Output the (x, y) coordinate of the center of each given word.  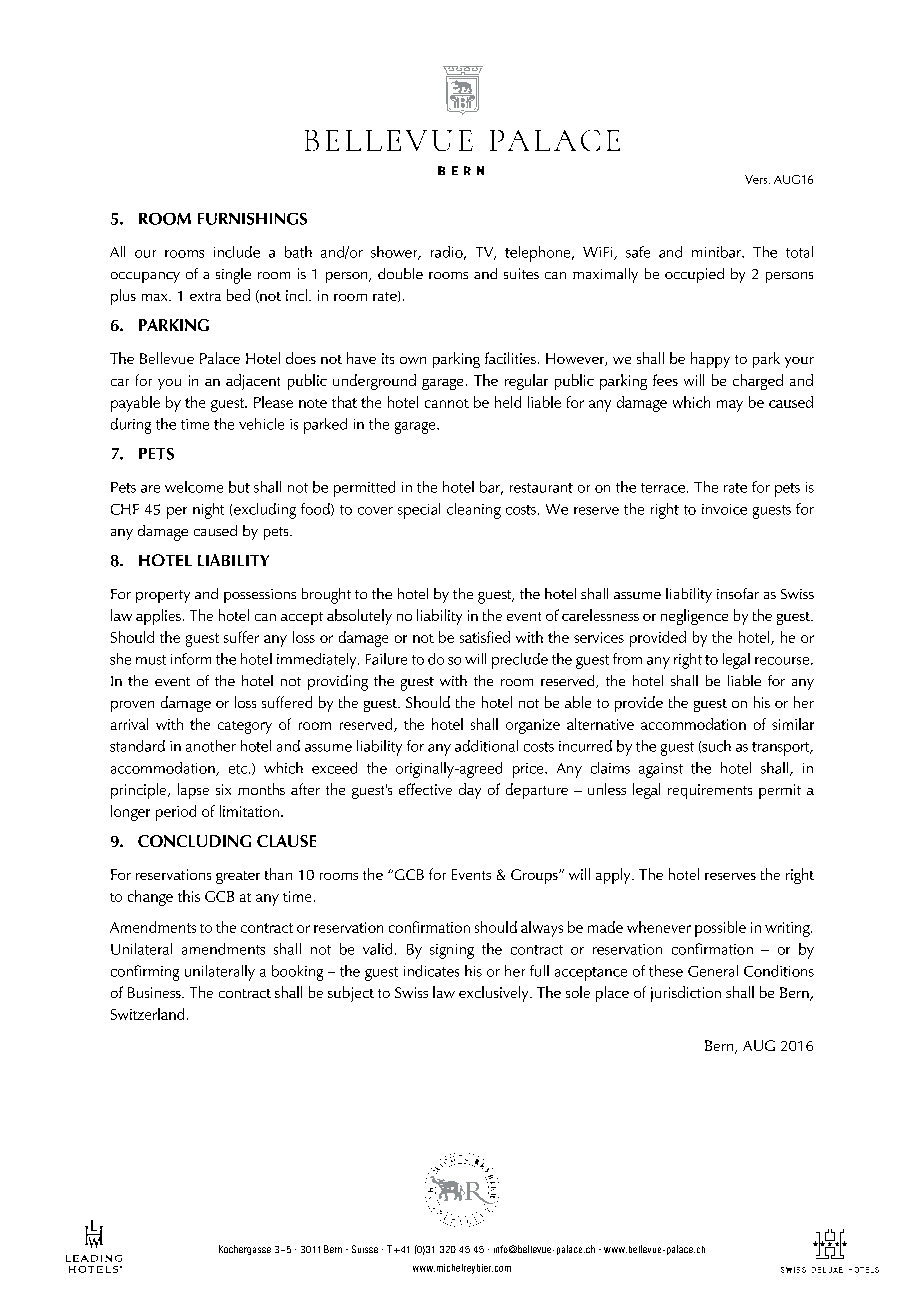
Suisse (365, 1249)
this (189, 896)
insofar (738, 593)
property (163, 596)
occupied (694, 275)
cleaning (474, 511)
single (233, 276)
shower (395, 253)
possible (720, 929)
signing (452, 951)
